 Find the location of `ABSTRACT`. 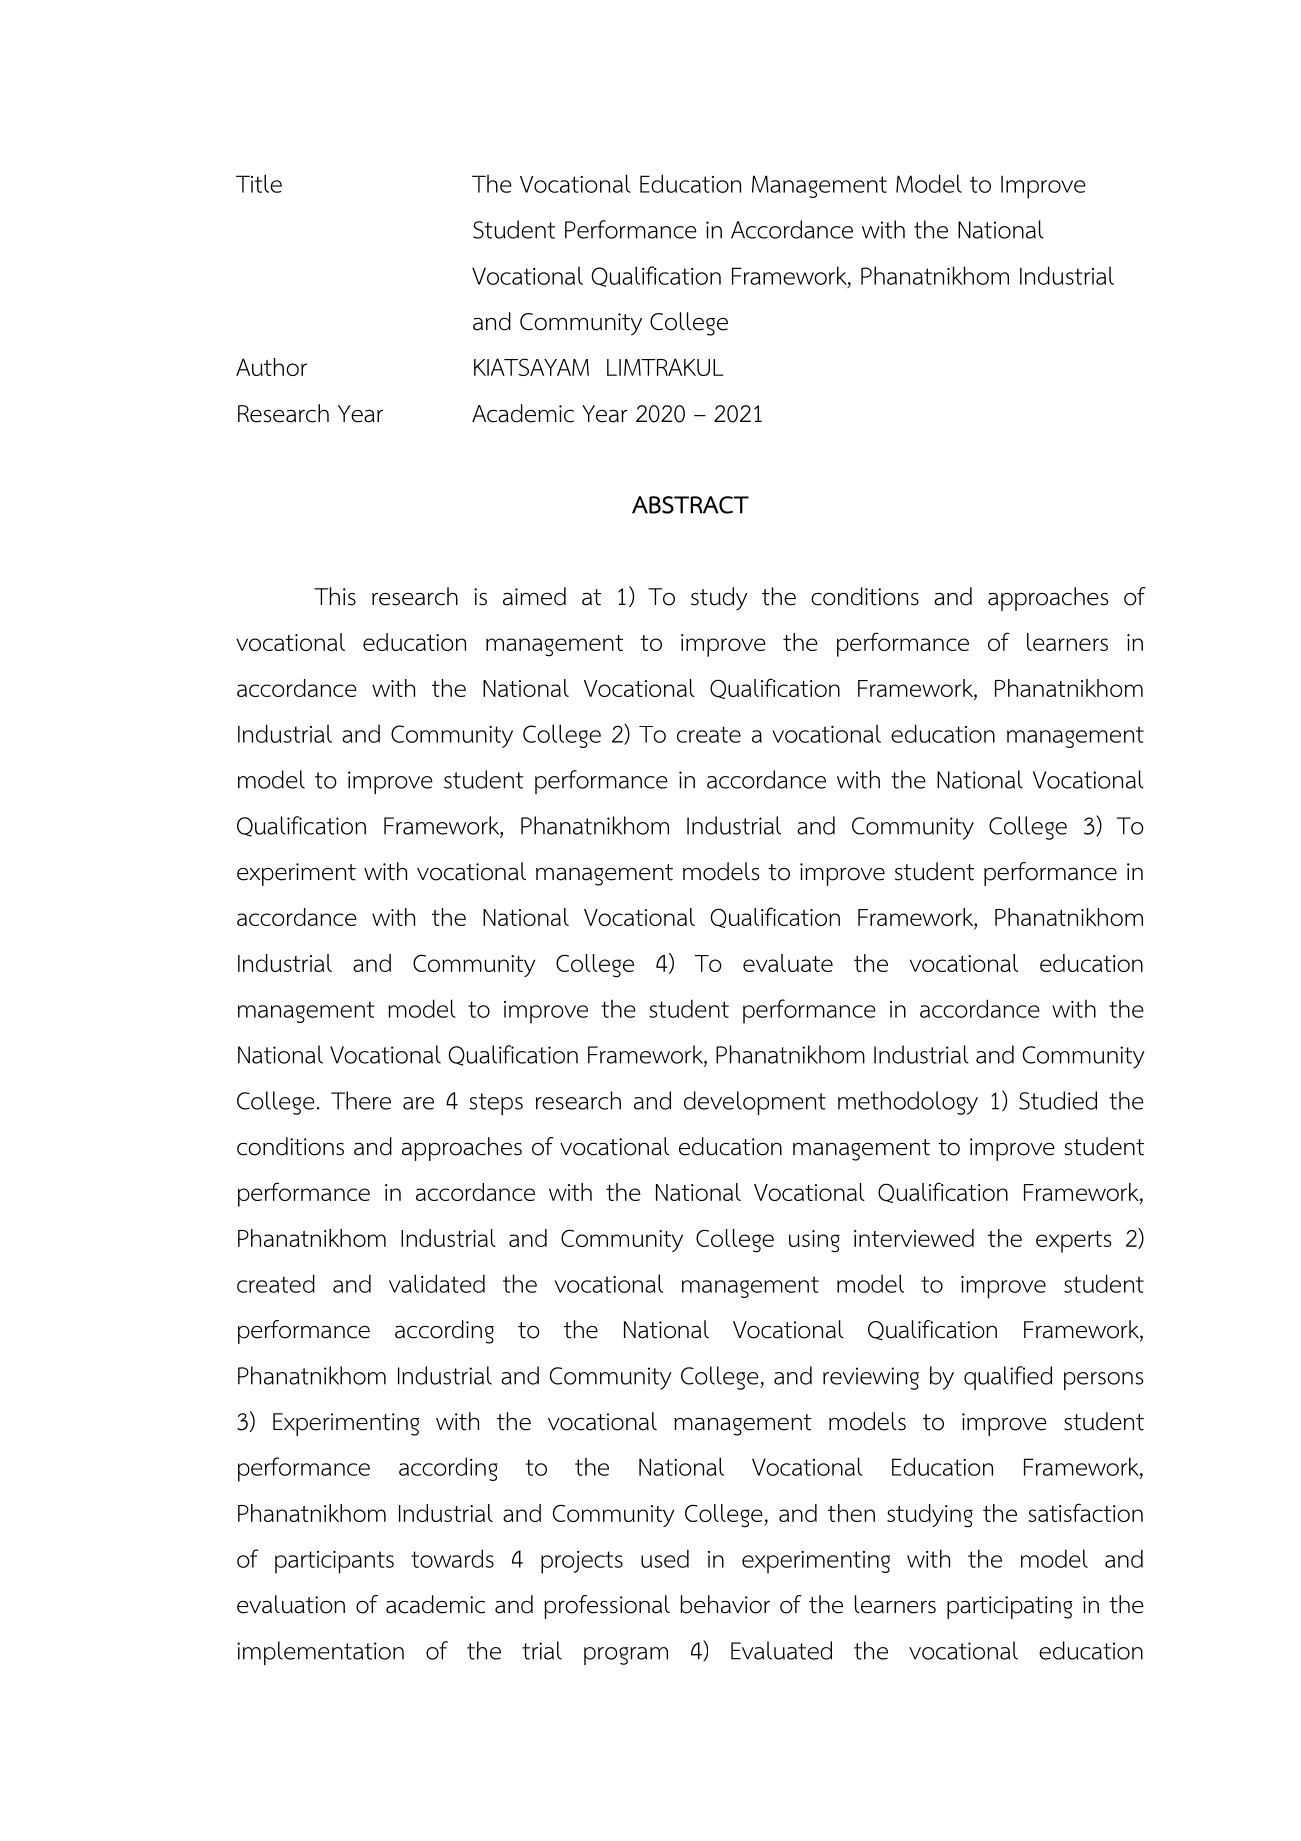

ABSTRACT is located at coordinates (690, 505).
